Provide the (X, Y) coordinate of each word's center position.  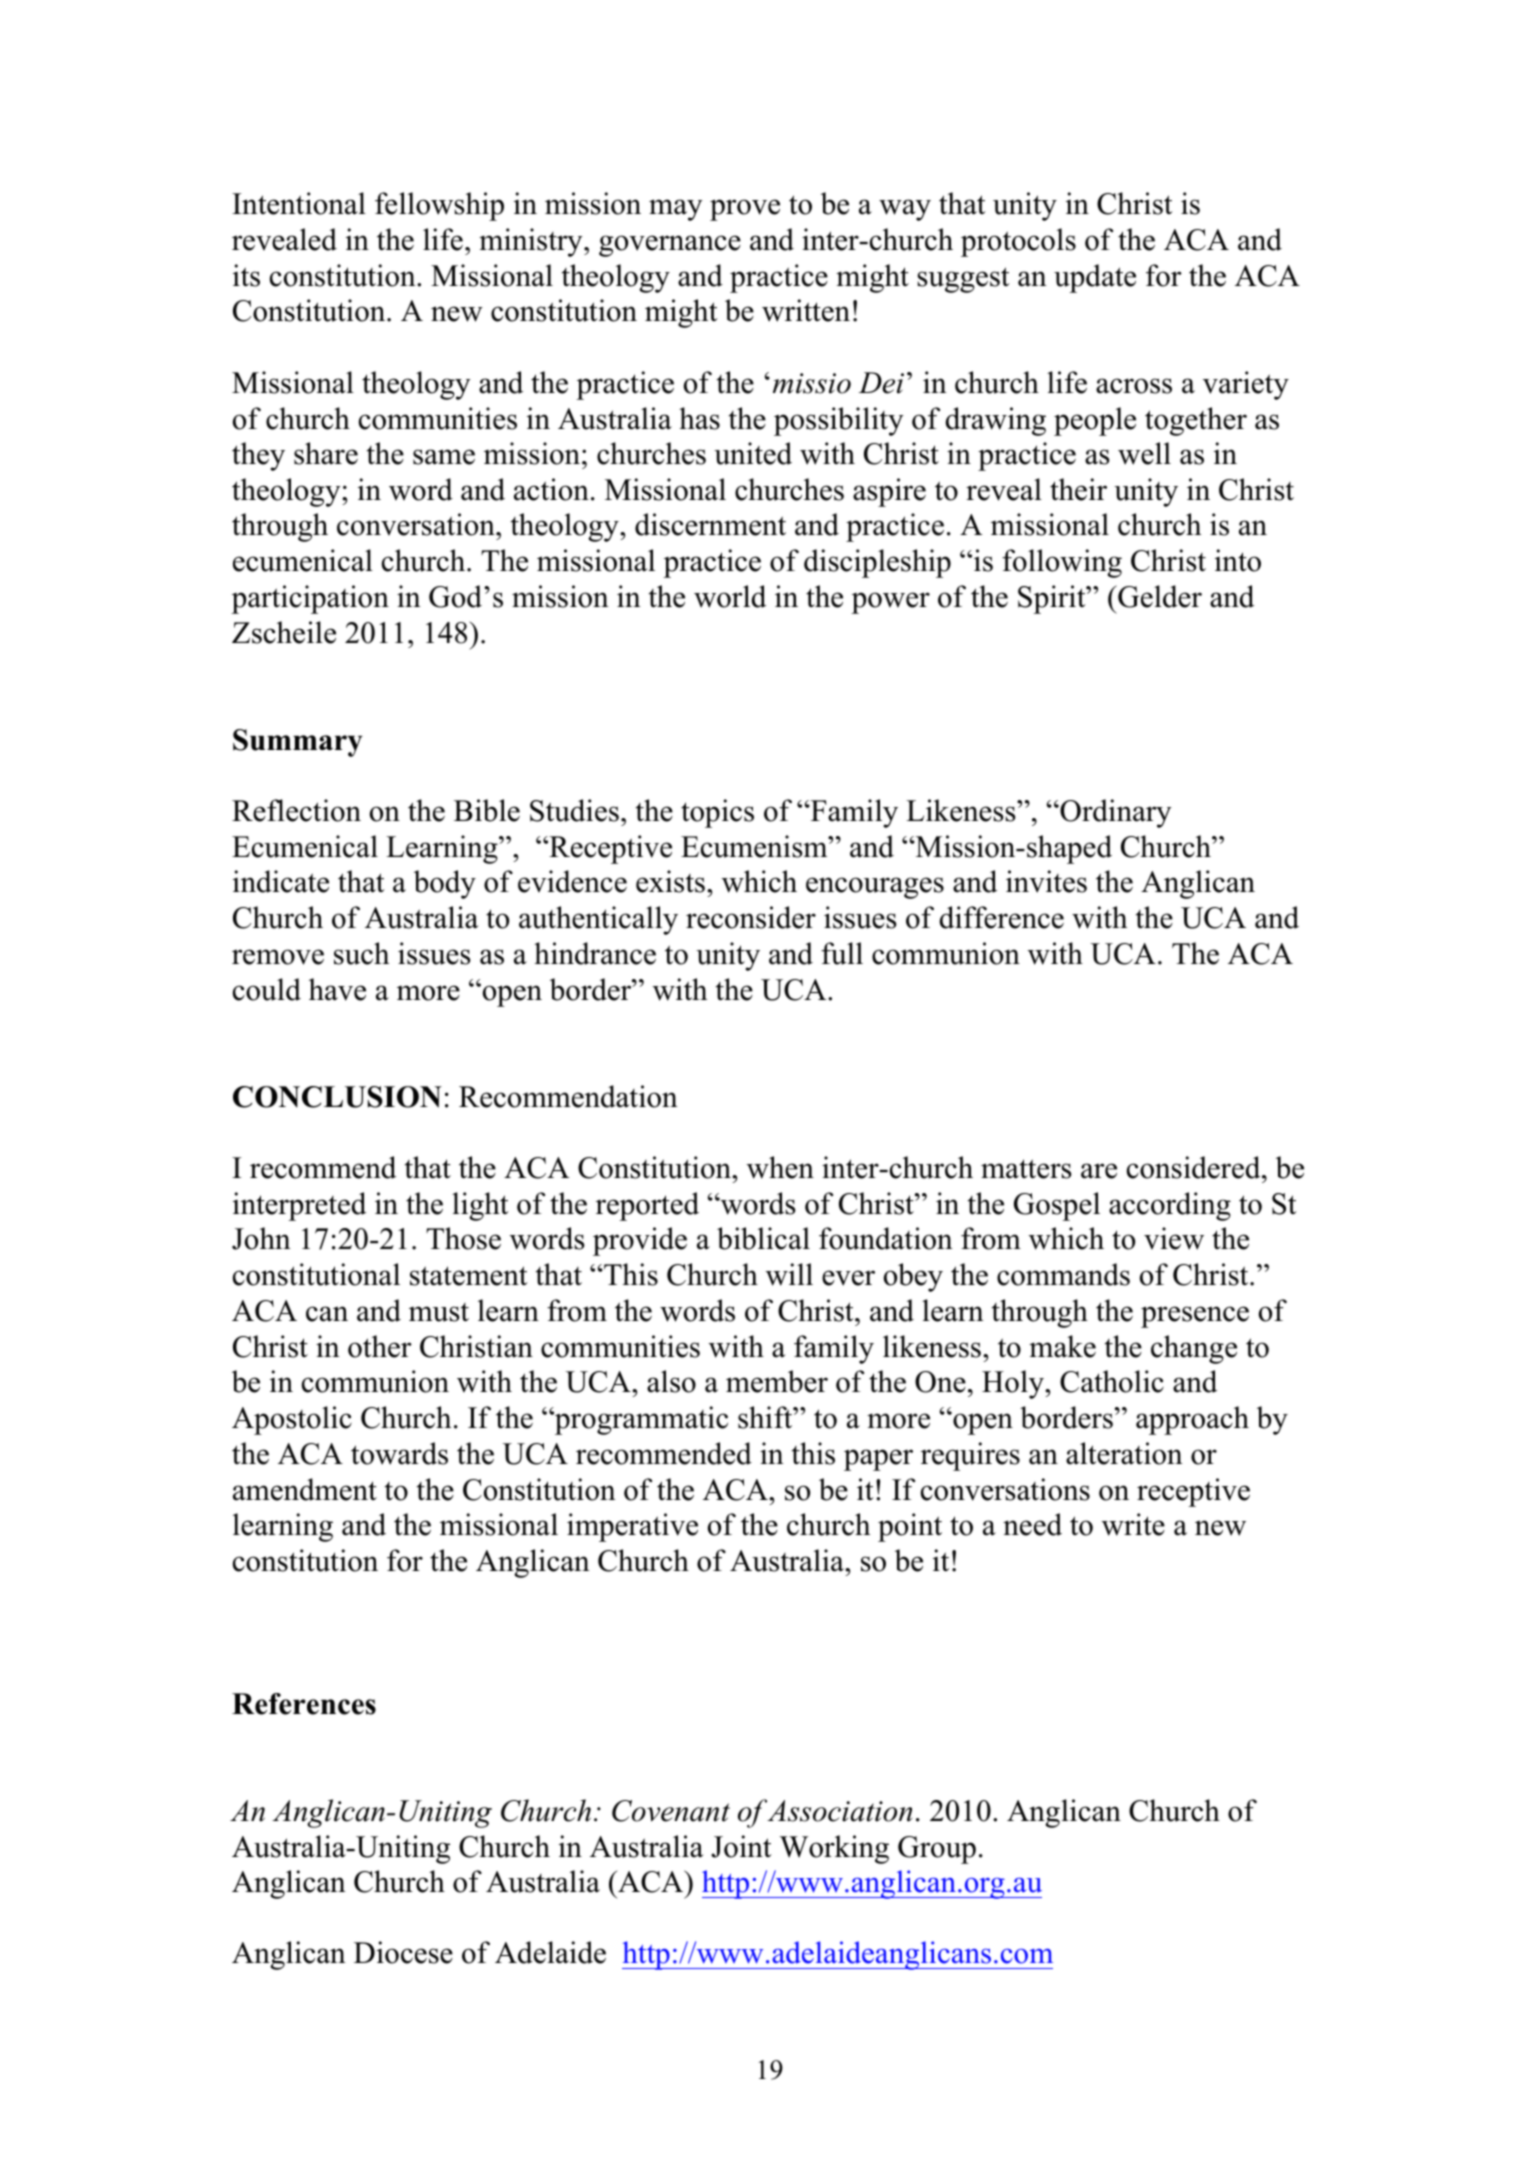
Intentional (299, 203)
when (780, 1167)
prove (745, 210)
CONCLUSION (337, 1097)
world (730, 596)
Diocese (403, 1952)
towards (399, 1453)
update (1095, 278)
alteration (1124, 1453)
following (1062, 563)
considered (1195, 1167)
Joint (741, 1846)
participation (310, 599)
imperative (632, 1527)
